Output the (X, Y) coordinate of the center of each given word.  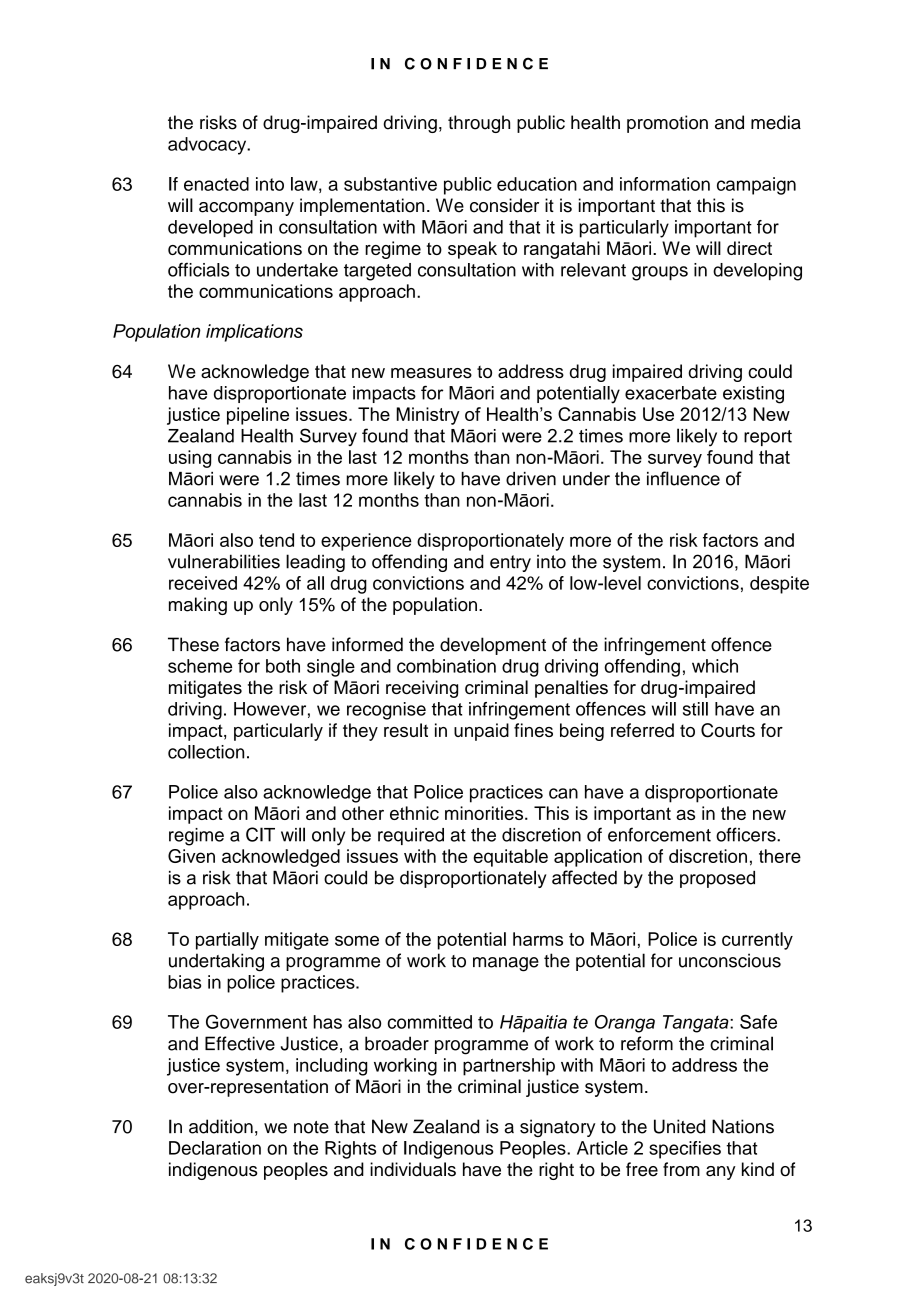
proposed (717, 879)
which (715, 666)
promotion (667, 124)
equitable (510, 858)
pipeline (258, 416)
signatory (557, 1128)
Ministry (428, 416)
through (479, 124)
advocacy (208, 146)
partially (227, 941)
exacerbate (671, 393)
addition (221, 1126)
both (283, 666)
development (493, 646)
